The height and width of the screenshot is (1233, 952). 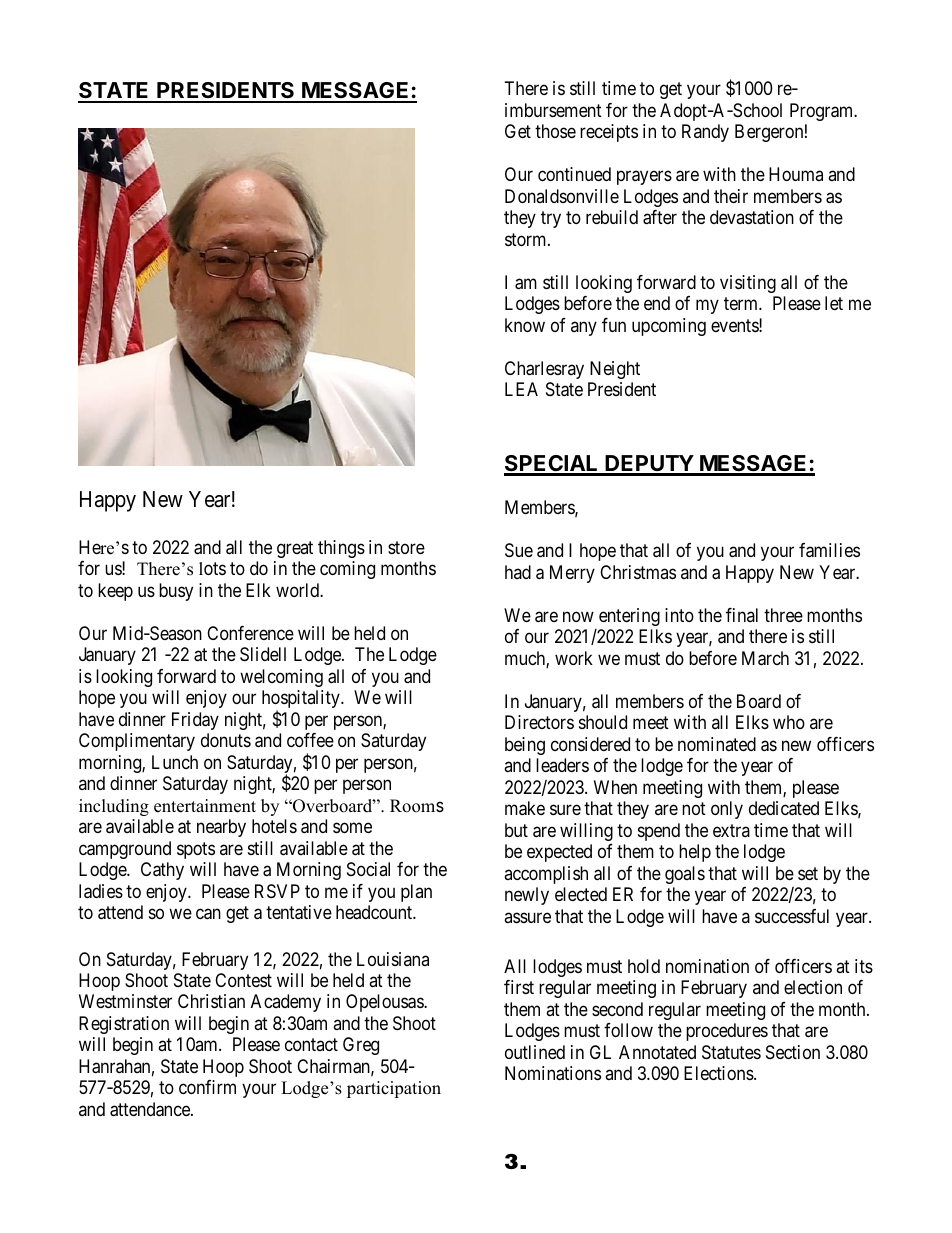 I want to click on but, so click(x=516, y=830).
